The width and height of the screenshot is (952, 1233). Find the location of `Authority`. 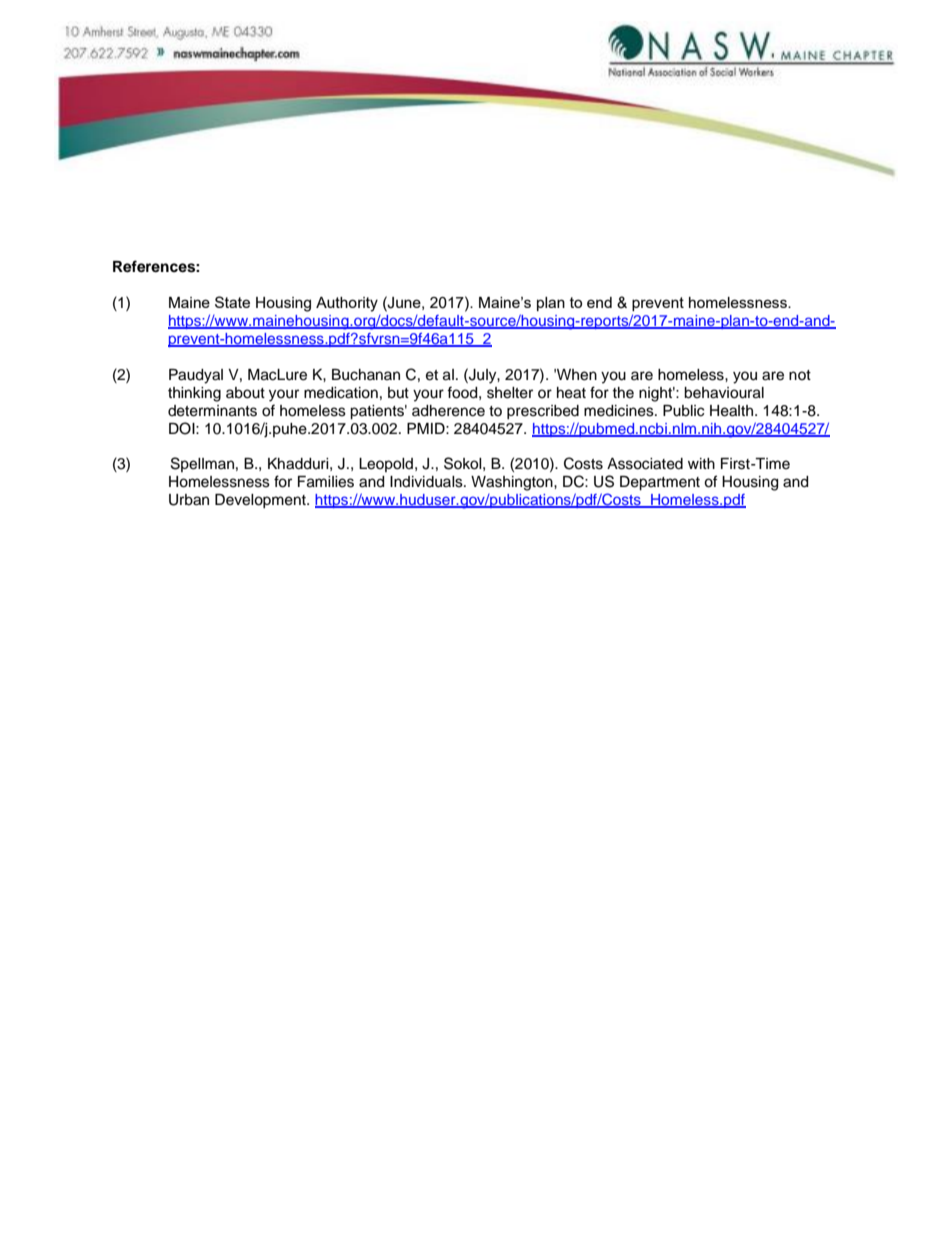

Authority is located at coordinates (347, 304).
